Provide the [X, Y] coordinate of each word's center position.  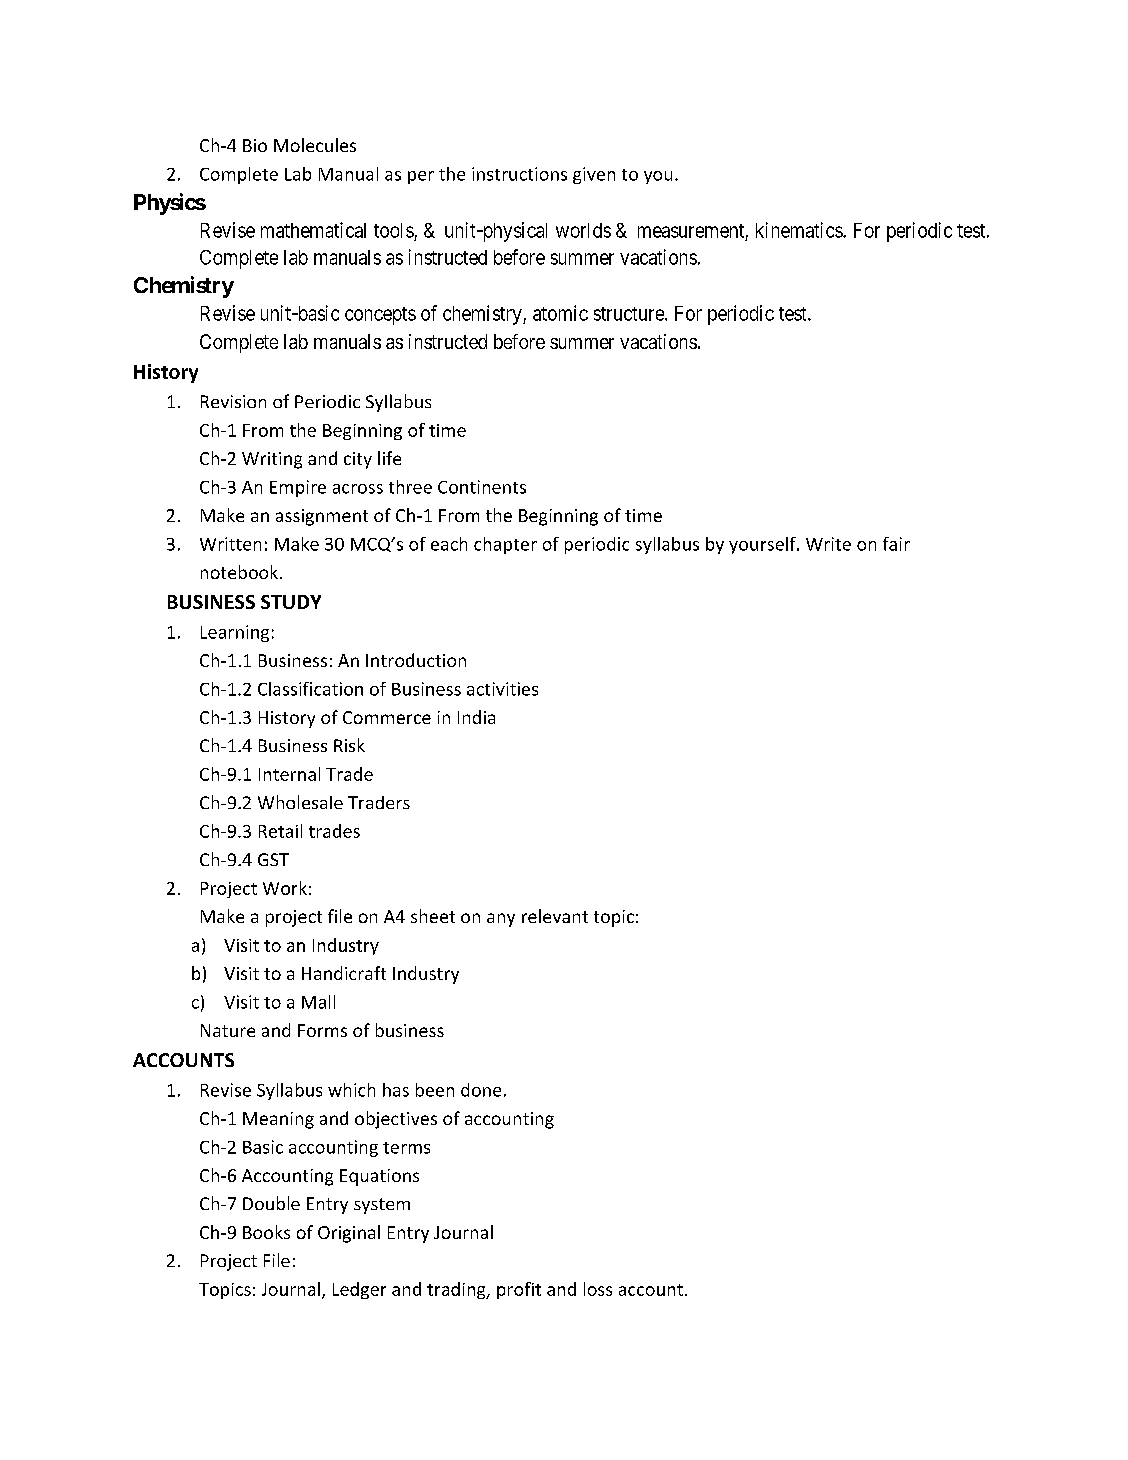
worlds [583, 230]
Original [349, 1234]
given [594, 175]
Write [828, 544]
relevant [555, 916]
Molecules [315, 145]
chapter [505, 545]
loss [598, 1289]
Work [285, 888]
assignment [322, 517]
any [501, 920]
